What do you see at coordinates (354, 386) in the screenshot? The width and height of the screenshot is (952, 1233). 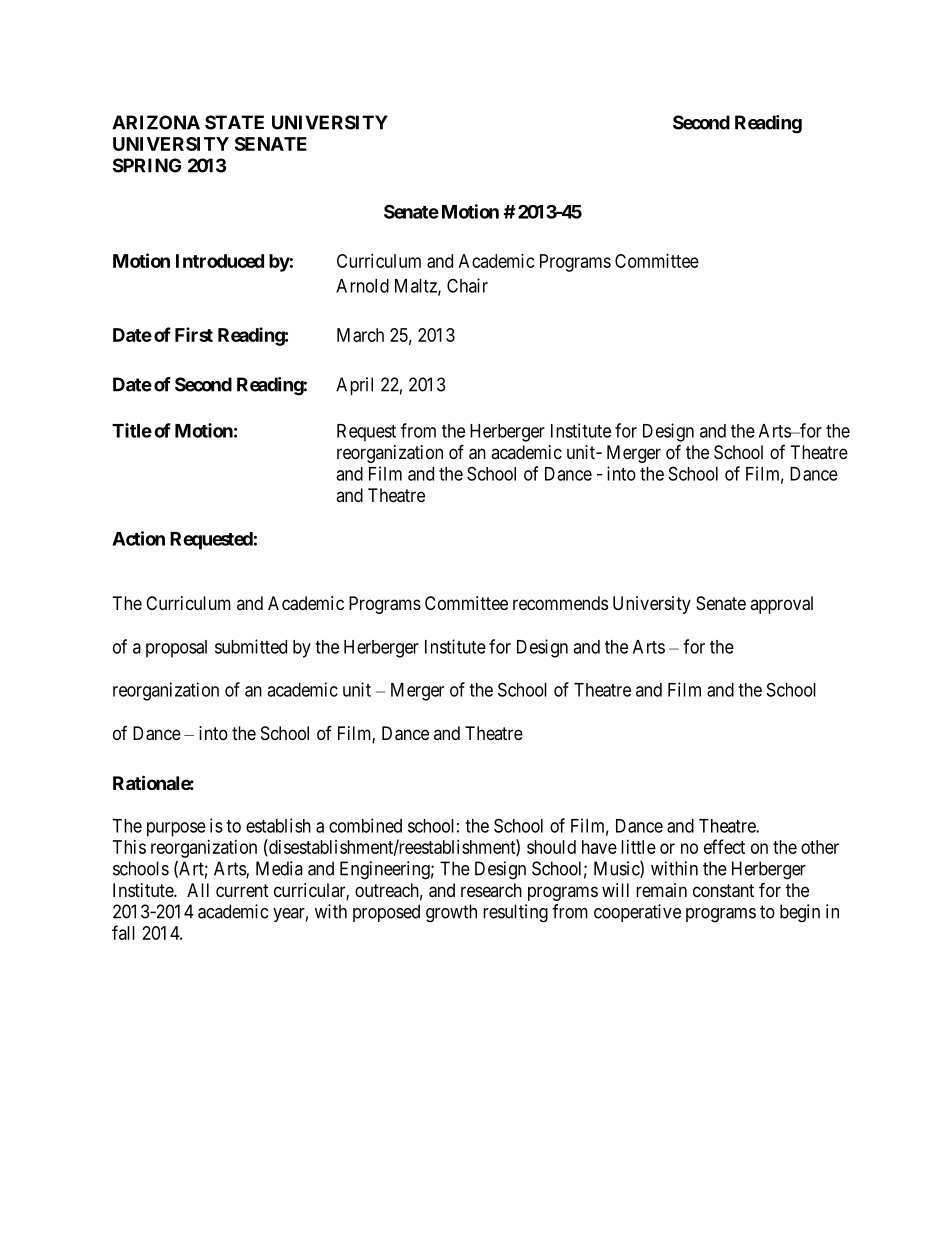 I see `April` at bounding box center [354, 386].
